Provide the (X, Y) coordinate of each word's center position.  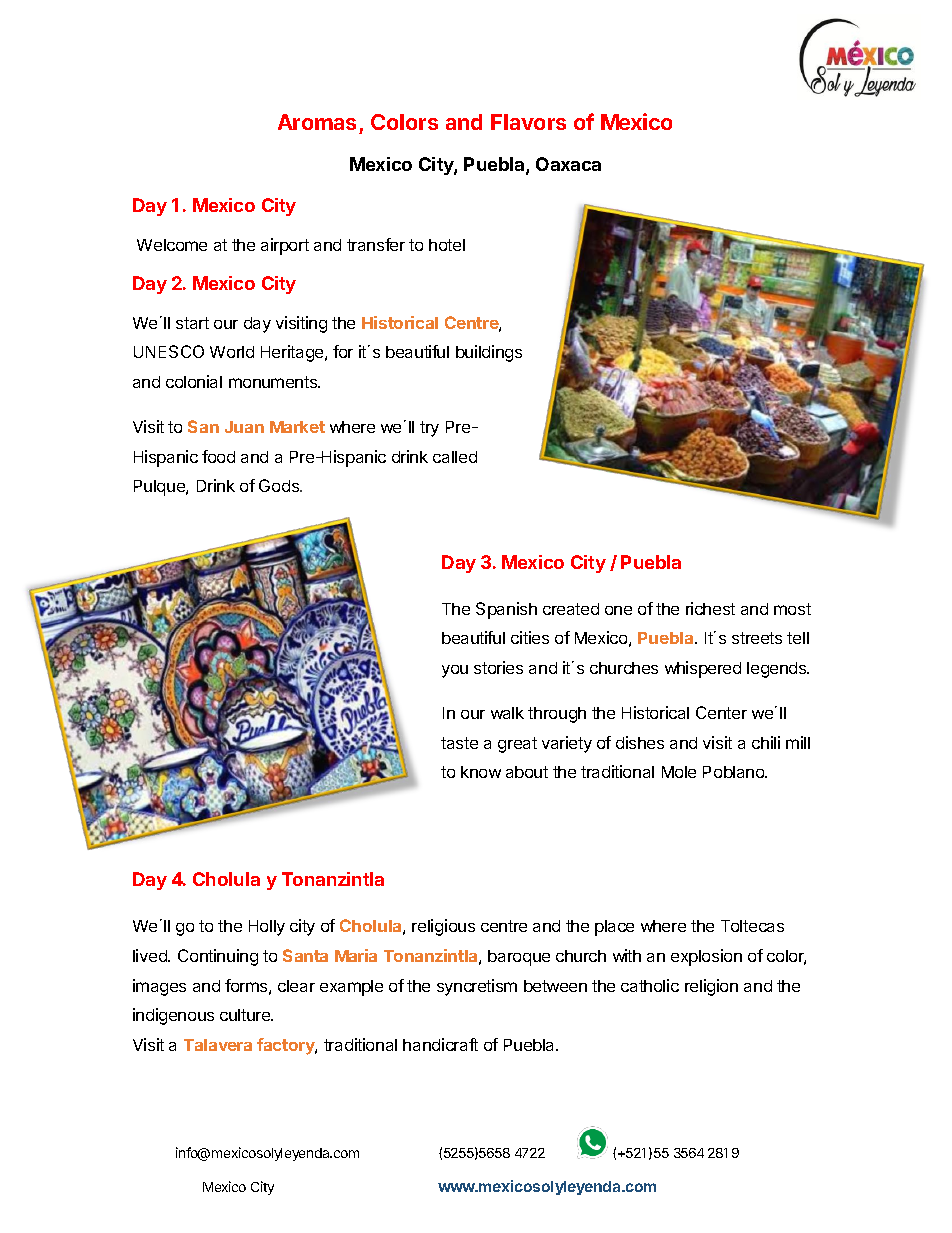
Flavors (528, 122)
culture (246, 1015)
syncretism (477, 987)
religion (711, 987)
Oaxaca (568, 164)
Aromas (317, 122)
